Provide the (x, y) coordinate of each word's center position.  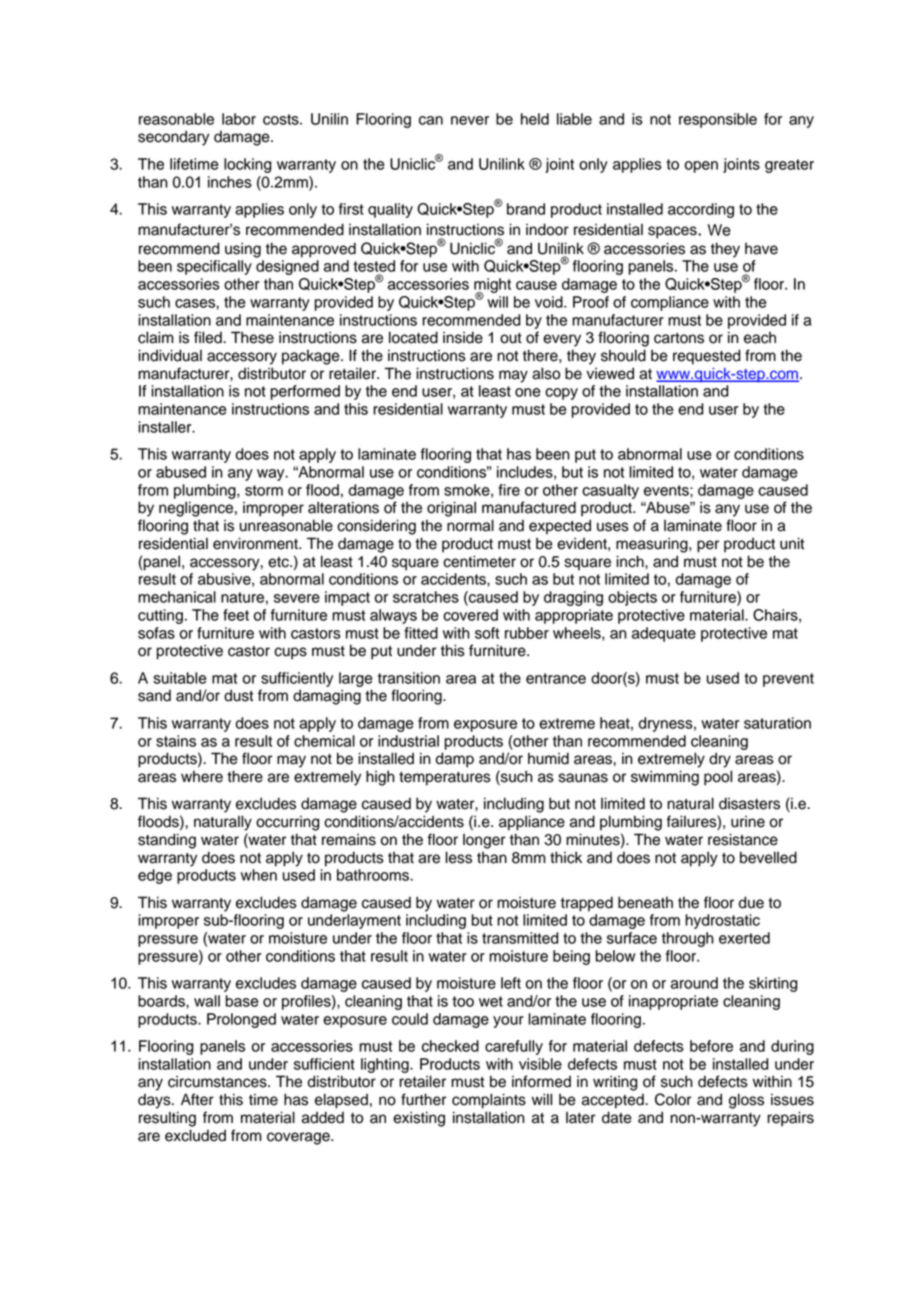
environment (256, 543)
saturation (777, 723)
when (259, 875)
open (701, 167)
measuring (653, 545)
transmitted (520, 938)
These (252, 337)
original (451, 509)
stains (176, 741)
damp (455, 760)
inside (463, 337)
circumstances (218, 1082)
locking (247, 165)
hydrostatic (722, 921)
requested (706, 357)
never (470, 120)
